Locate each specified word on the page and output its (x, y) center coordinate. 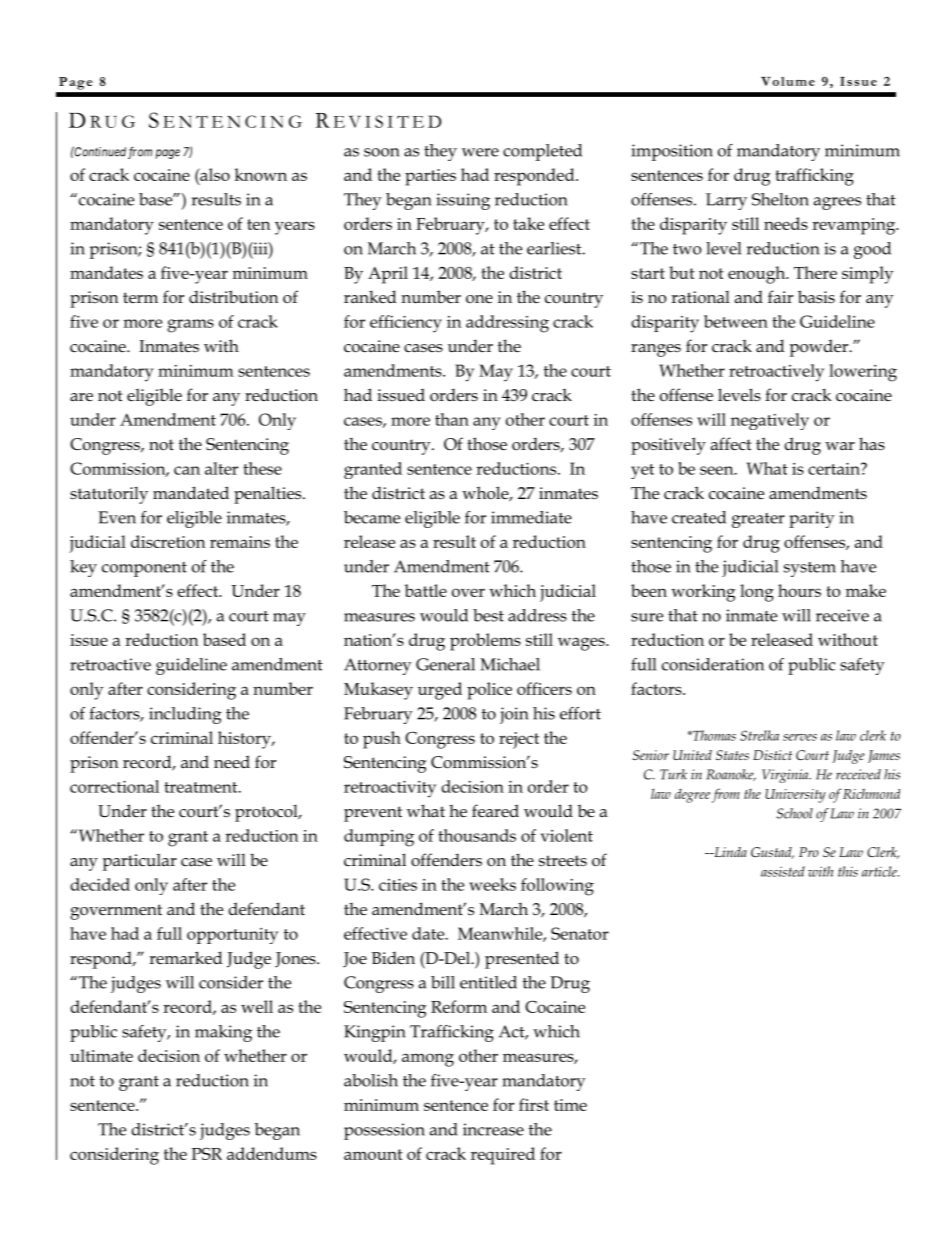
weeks (492, 884)
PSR (206, 1153)
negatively (770, 421)
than (452, 419)
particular (140, 862)
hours (799, 590)
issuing (463, 201)
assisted (783, 871)
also (214, 174)
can (187, 470)
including (185, 715)
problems (485, 642)
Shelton (780, 199)
